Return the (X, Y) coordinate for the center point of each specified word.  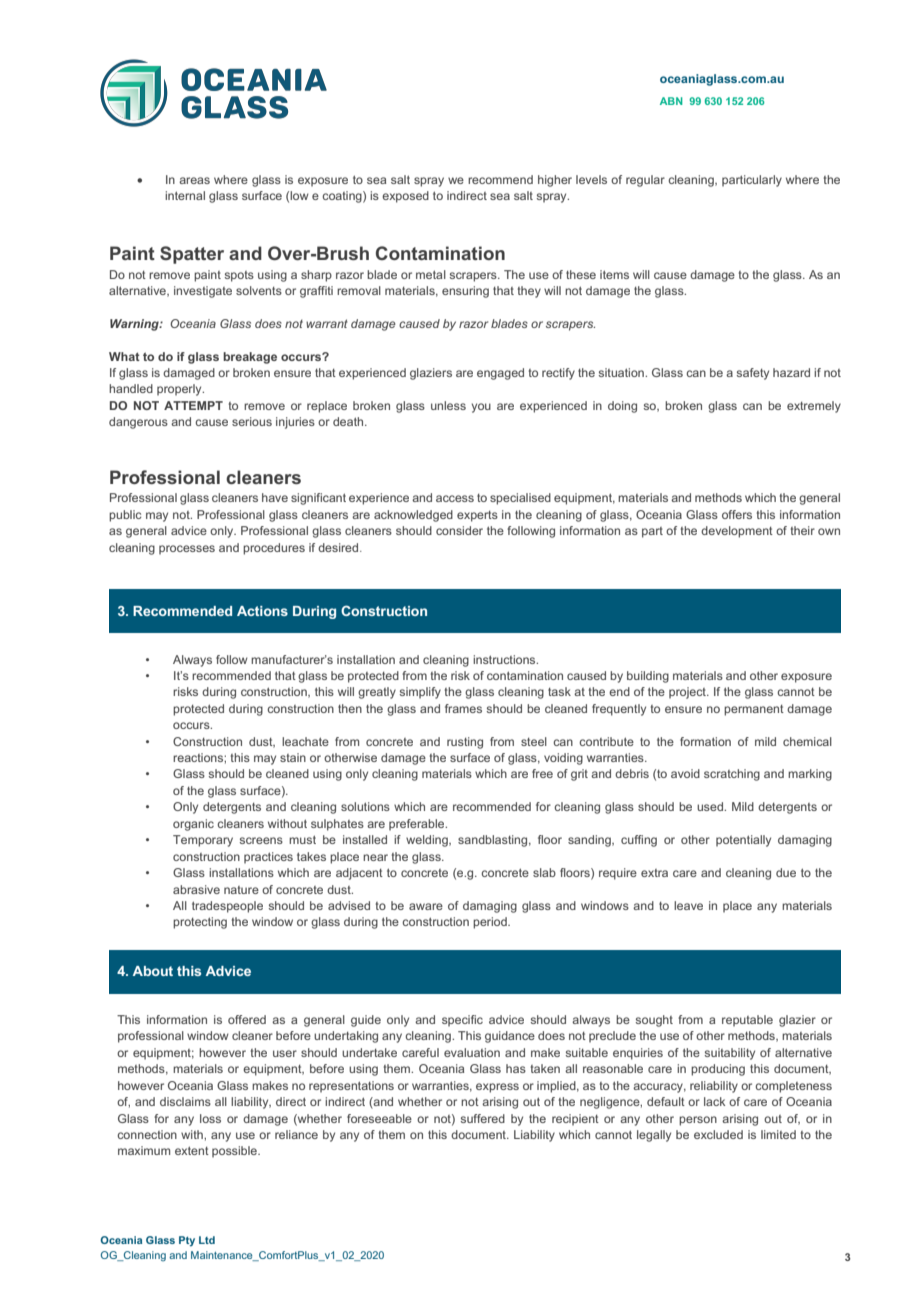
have (275, 497)
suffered (483, 1118)
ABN (671, 101)
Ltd (207, 1240)
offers (737, 514)
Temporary (203, 841)
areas (194, 180)
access (455, 498)
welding (428, 841)
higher (555, 181)
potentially (743, 841)
